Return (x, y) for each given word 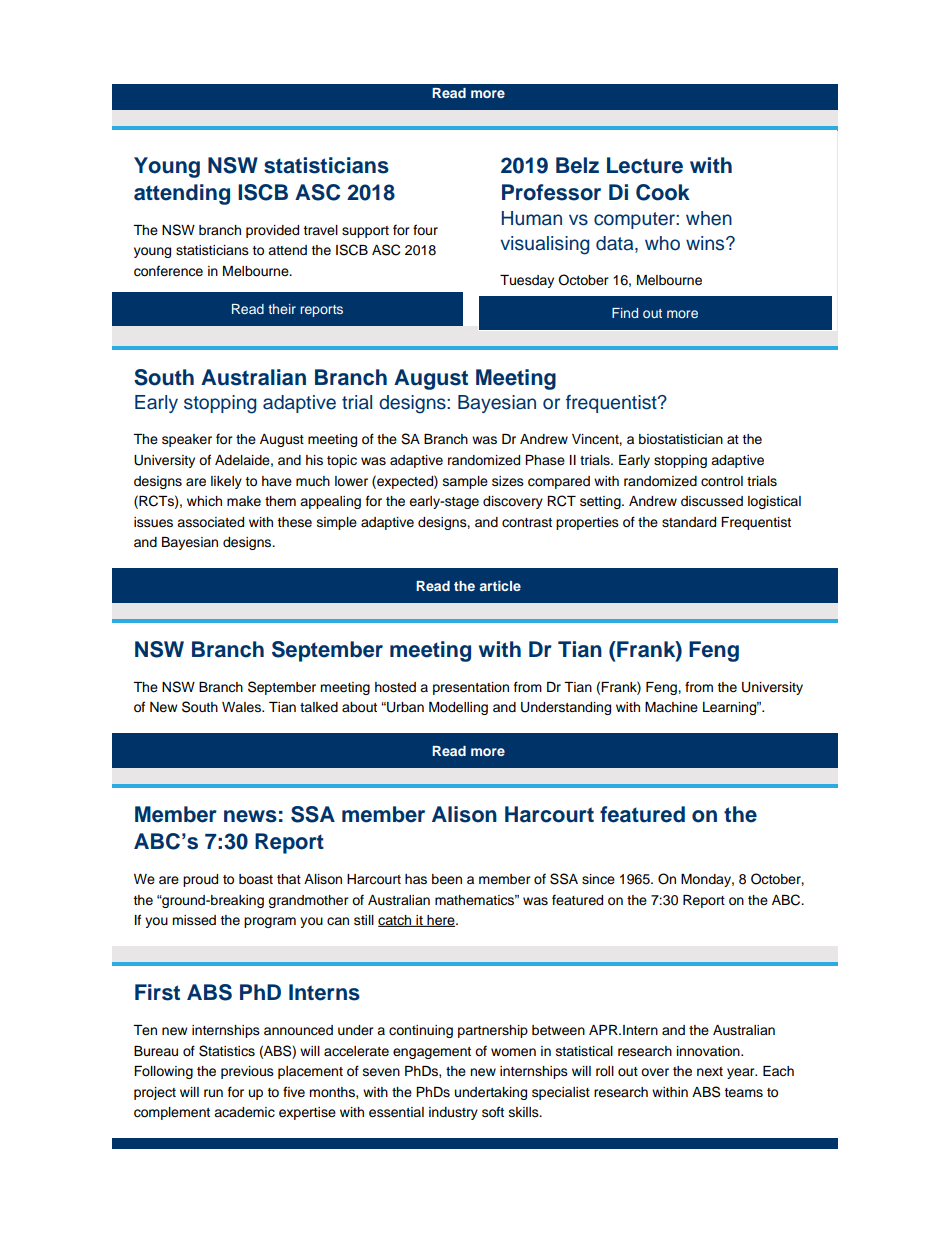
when (709, 218)
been (447, 879)
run (213, 1093)
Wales (242, 707)
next (710, 1071)
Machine (671, 707)
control (722, 481)
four (425, 230)
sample (465, 482)
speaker (187, 440)
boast (256, 879)
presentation (471, 688)
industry (453, 1113)
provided (272, 231)
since (598, 879)
